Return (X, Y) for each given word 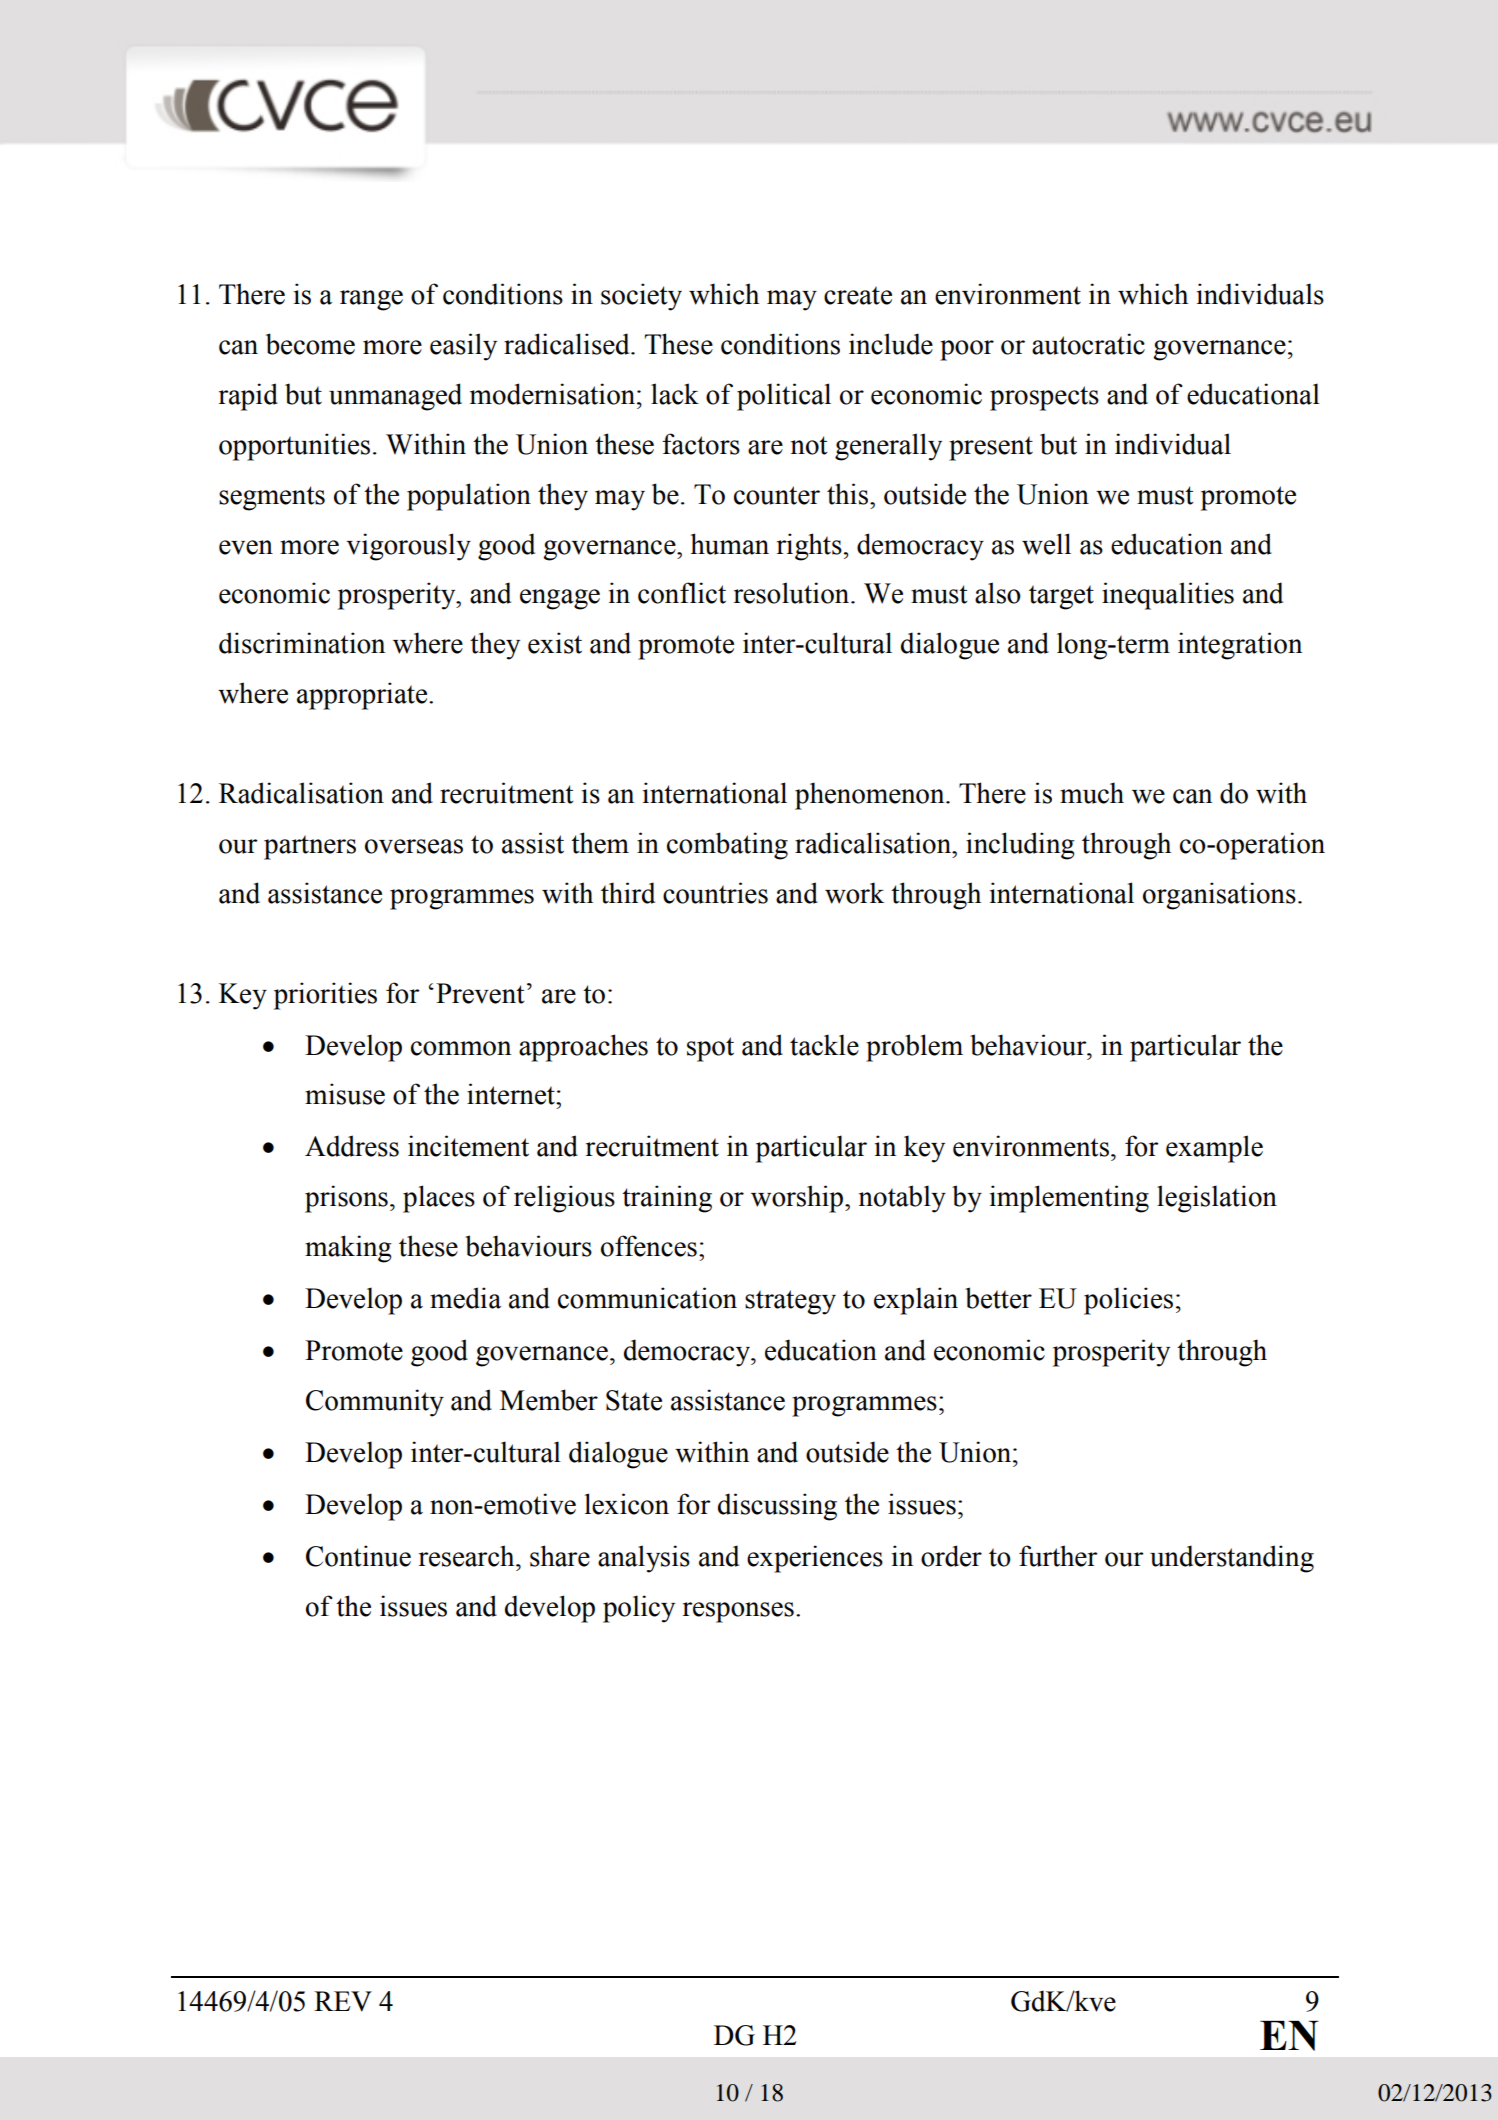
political (784, 397)
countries (715, 893)
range (371, 300)
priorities (325, 996)
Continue (358, 1556)
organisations (1219, 896)
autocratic (1088, 344)
